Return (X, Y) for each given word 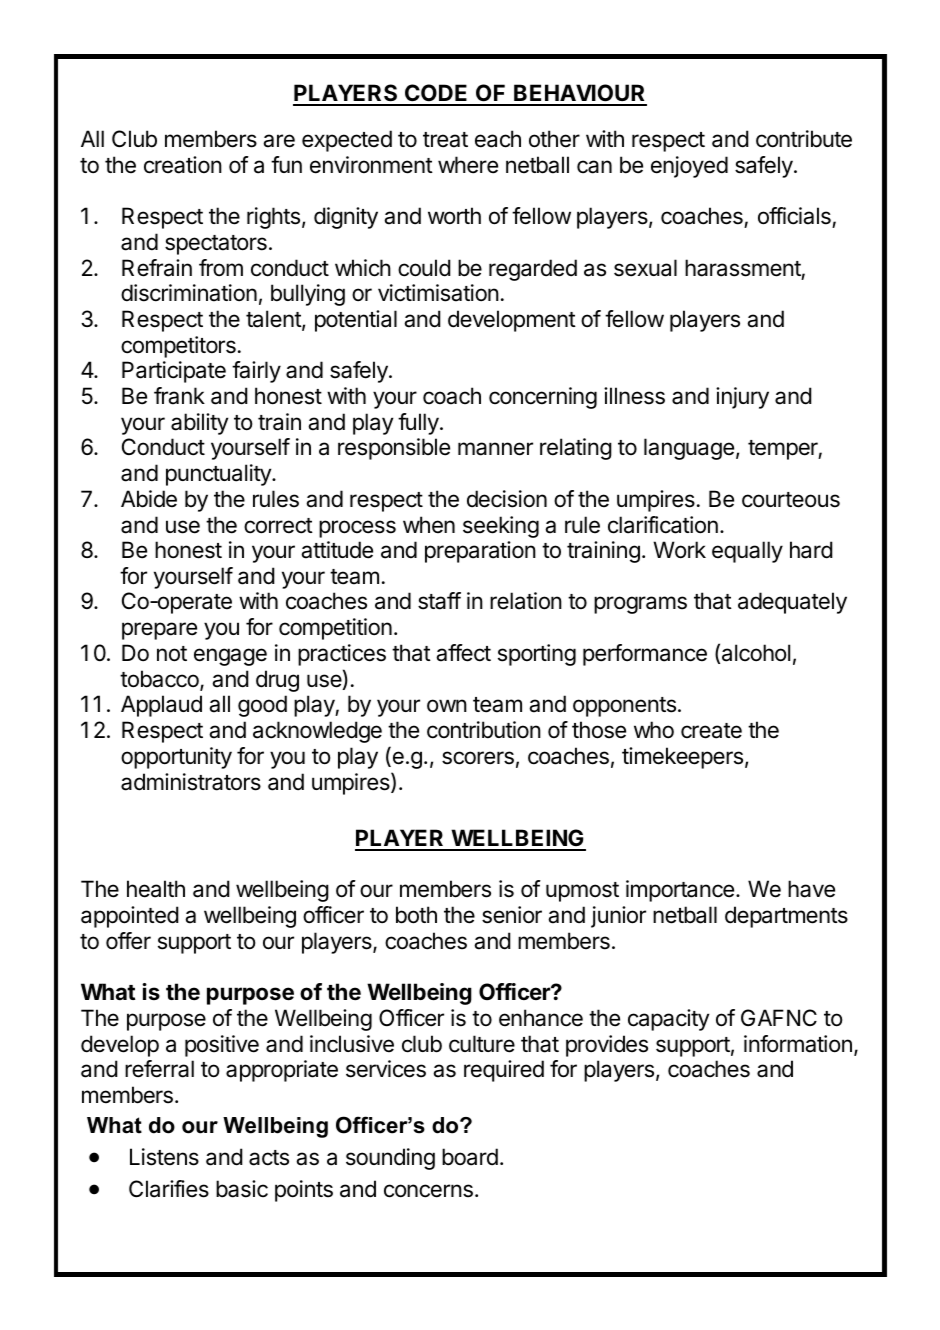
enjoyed (689, 167)
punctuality (219, 475)
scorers (478, 758)
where (468, 165)
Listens (164, 1157)
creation (183, 165)
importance (680, 891)
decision (507, 499)
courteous (791, 500)
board (470, 1157)
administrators (191, 782)
